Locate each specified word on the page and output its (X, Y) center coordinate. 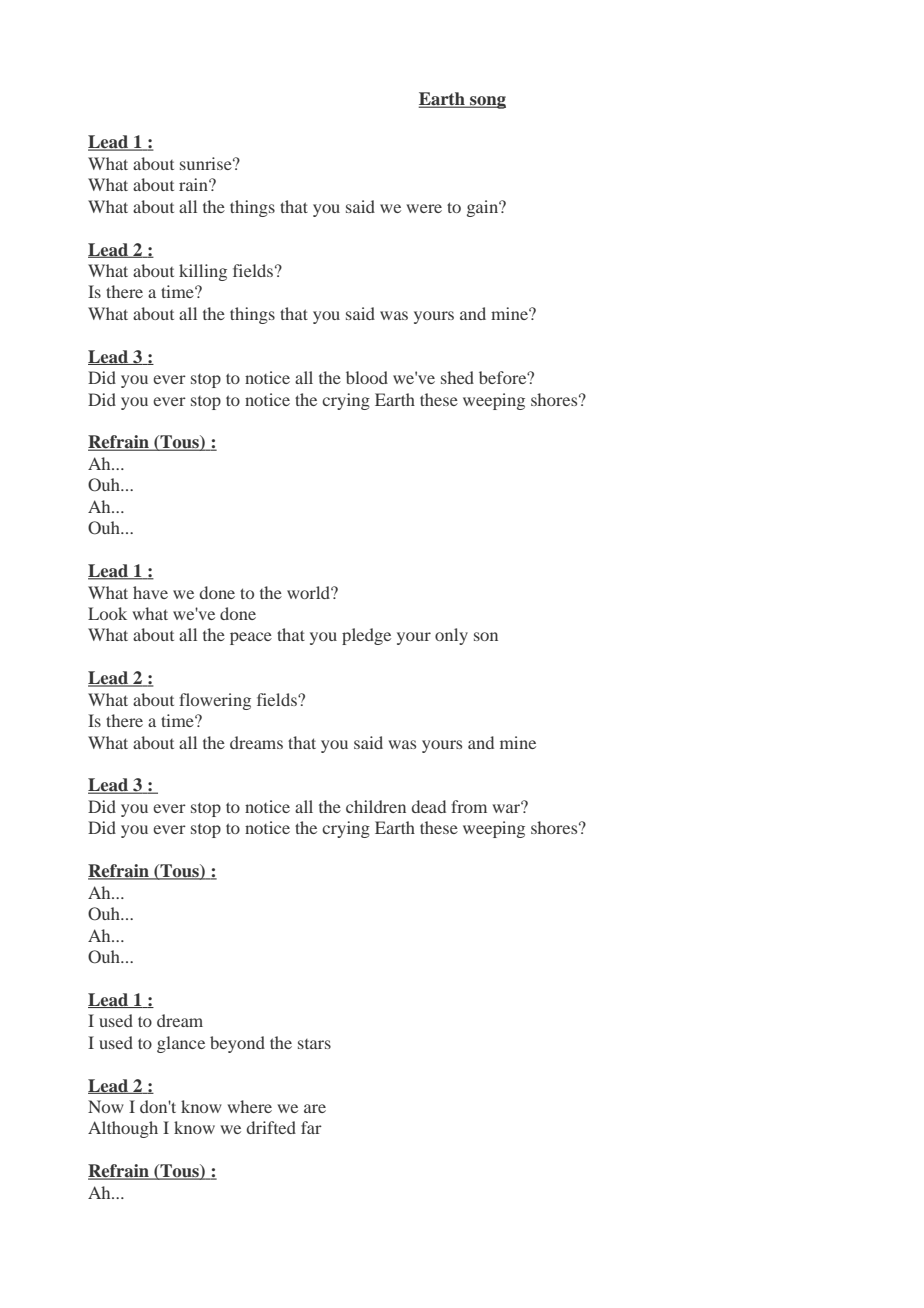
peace (251, 638)
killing (203, 272)
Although (123, 1129)
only (451, 636)
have (150, 592)
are (315, 1108)
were (424, 208)
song (487, 102)
